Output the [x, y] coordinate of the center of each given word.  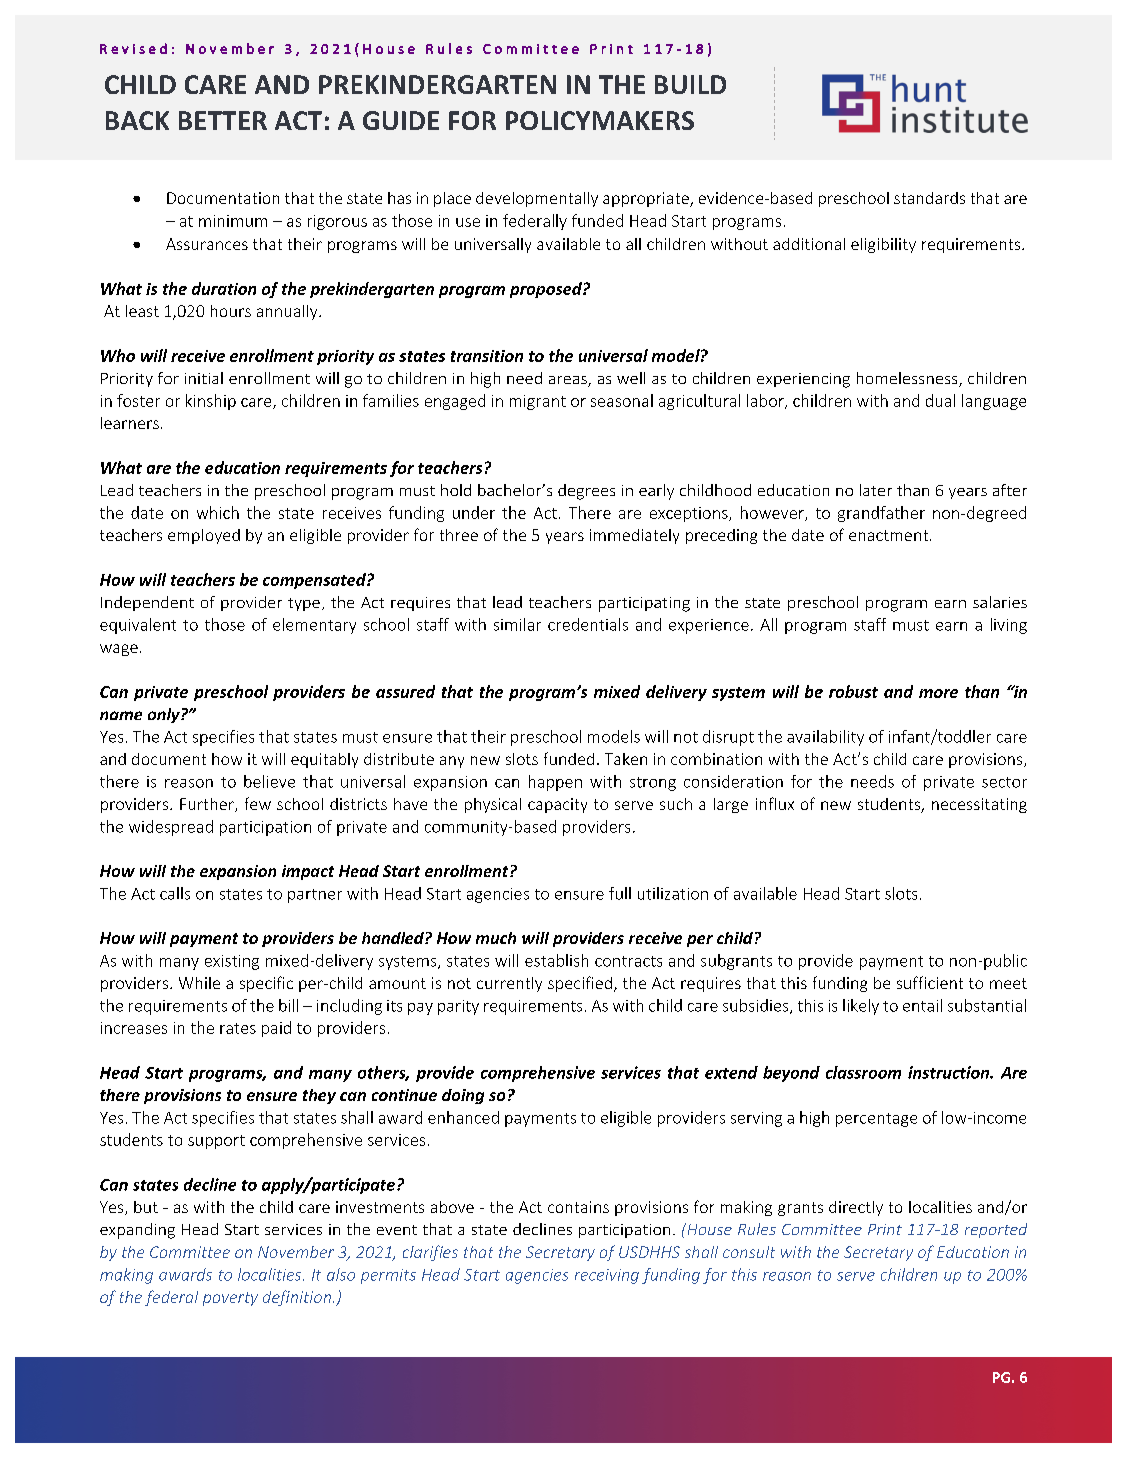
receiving [607, 1276]
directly [856, 1208]
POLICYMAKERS [600, 120]
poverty [230, 1299]
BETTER [223, 120]
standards [929, 198]
